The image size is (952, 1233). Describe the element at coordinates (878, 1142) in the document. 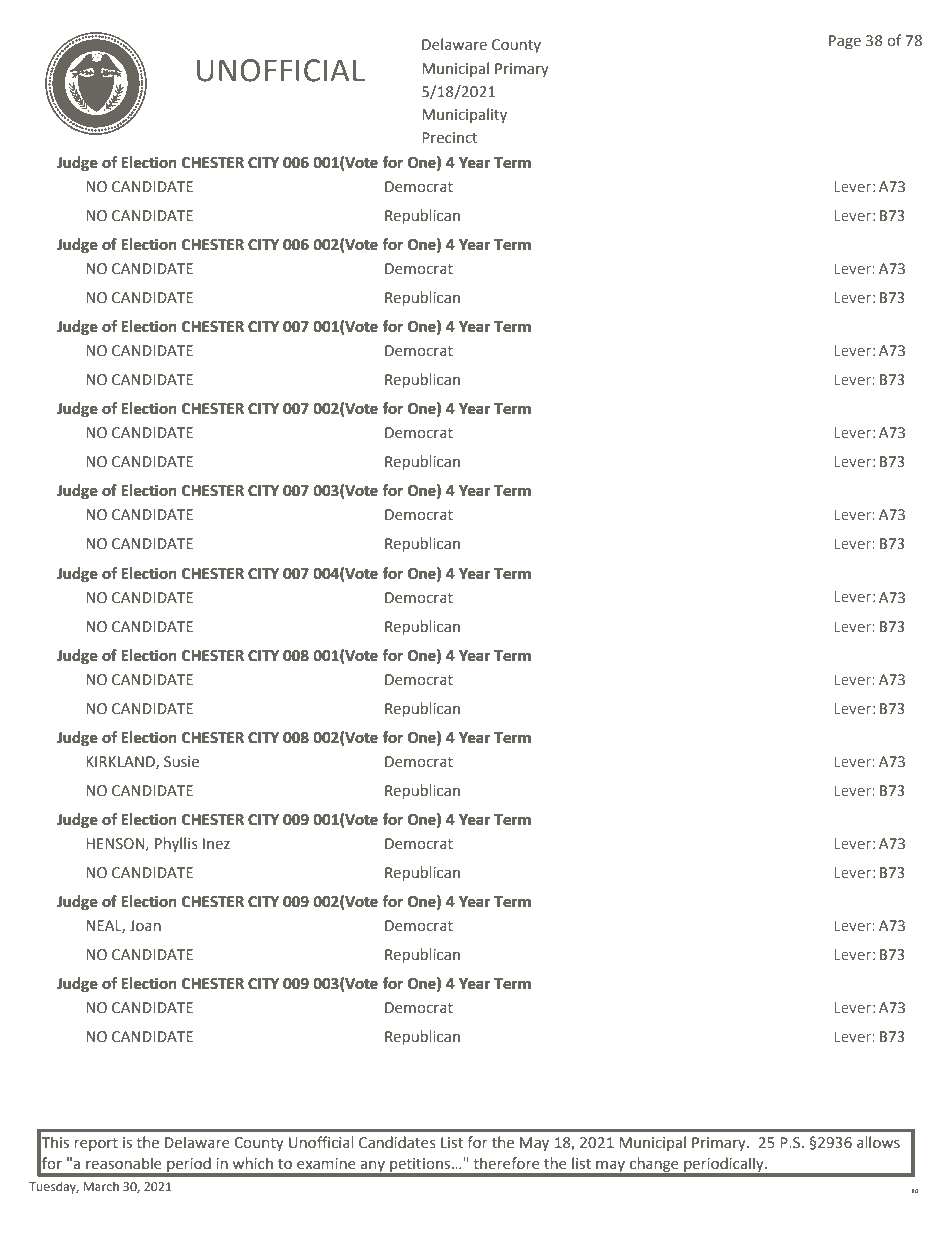

I see `allows` at that location.
